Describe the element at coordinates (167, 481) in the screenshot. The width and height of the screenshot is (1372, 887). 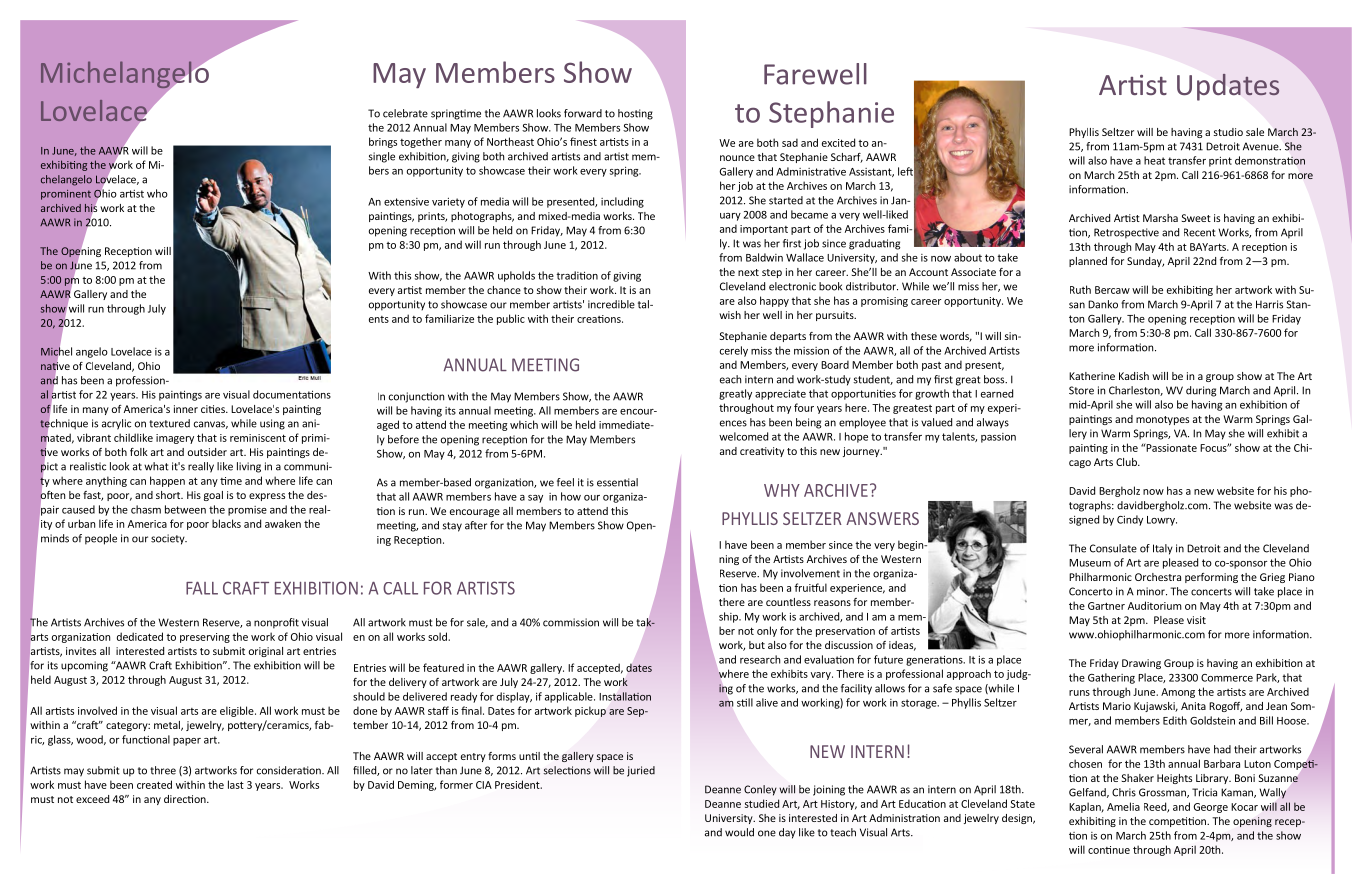
I see `happen` at that location.
